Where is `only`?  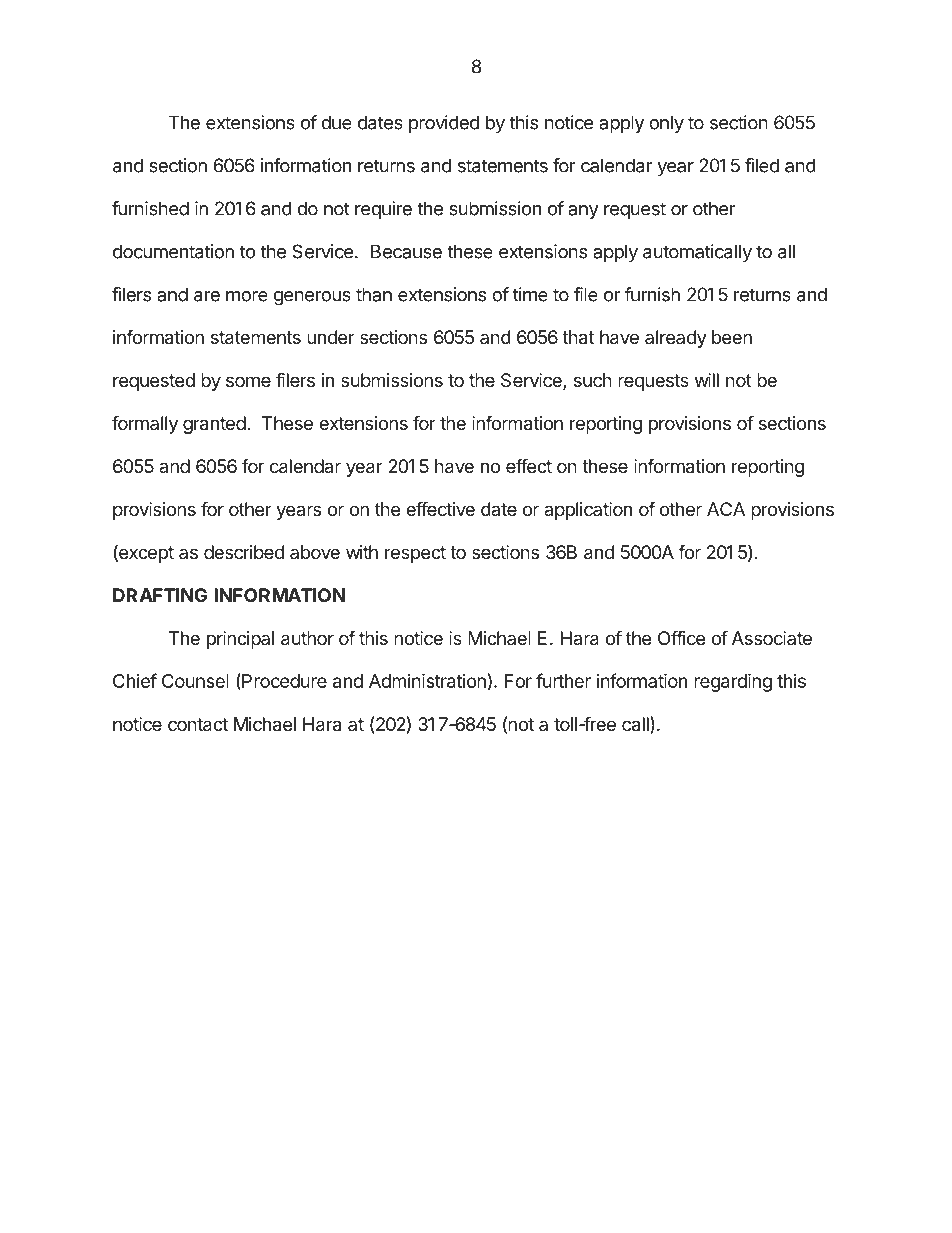 only is located at coordinates (666, 124).
